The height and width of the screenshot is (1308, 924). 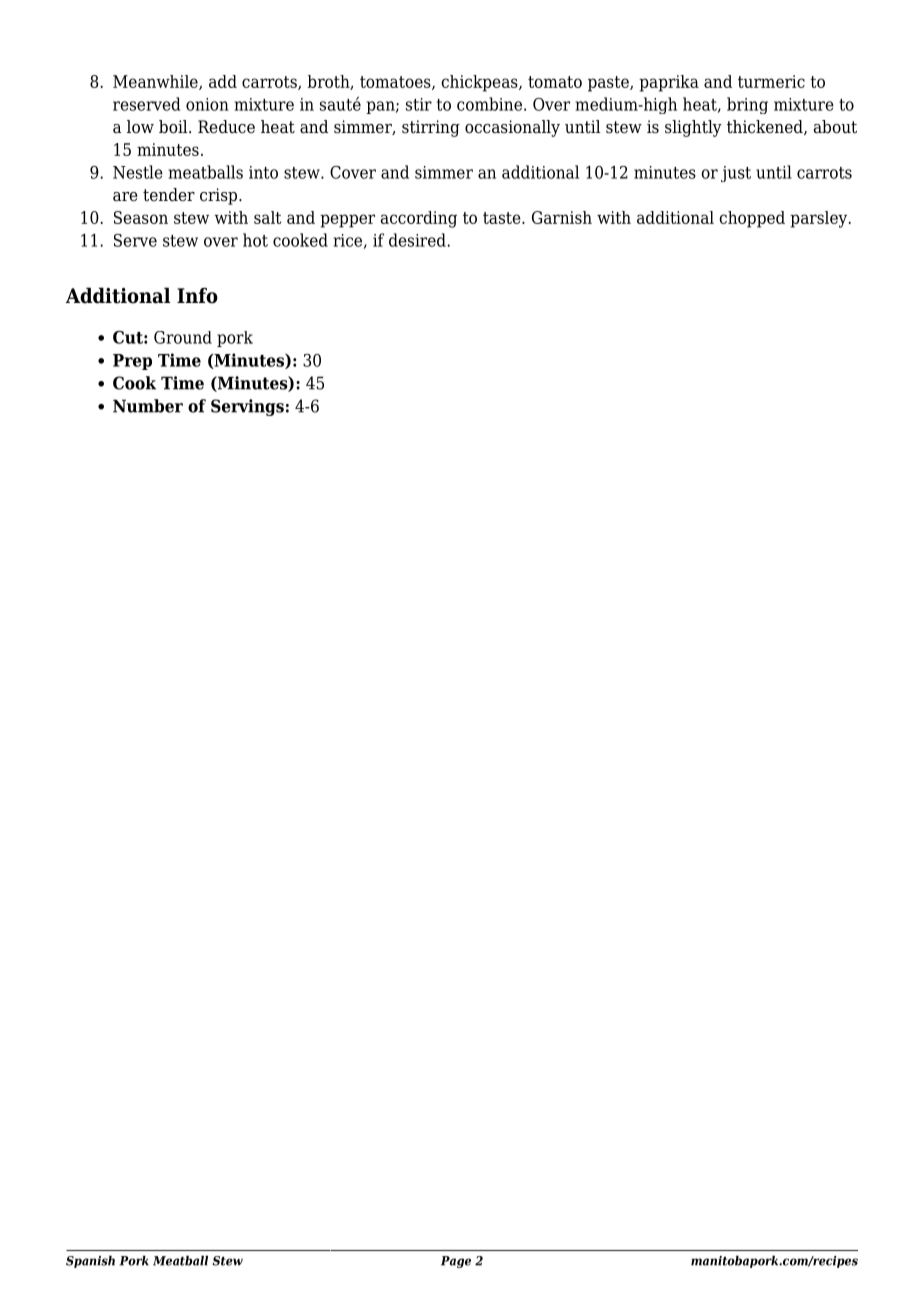 What do you see at coordinates (174, 127) in the screenshot?
I see `boil` at bounding box center [174, 127].
